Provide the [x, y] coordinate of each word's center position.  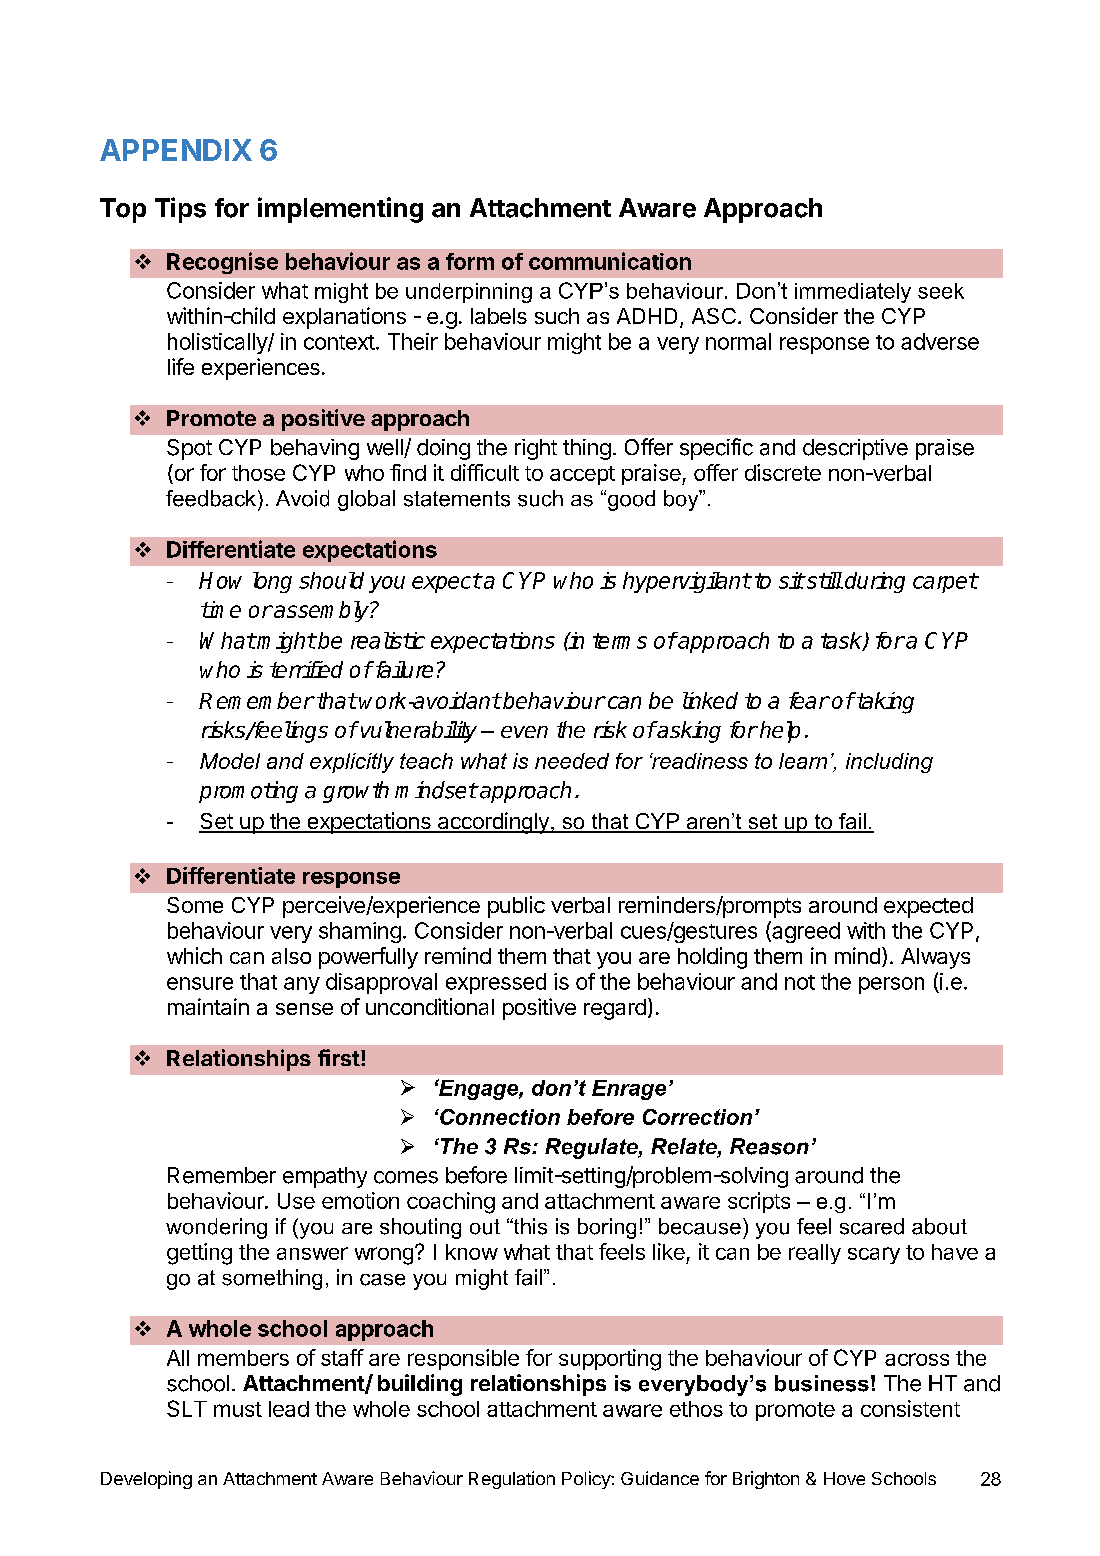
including [889, 763]
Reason [769, 1146]
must [238, 1409]
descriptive [855, 449]
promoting [248, 792]
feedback [211, 498]
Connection [499, 1117]
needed [572, 761]
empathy [325, 1177]
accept [582, 475]
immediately [853, 293]
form [470, 261]
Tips [180, 210]
